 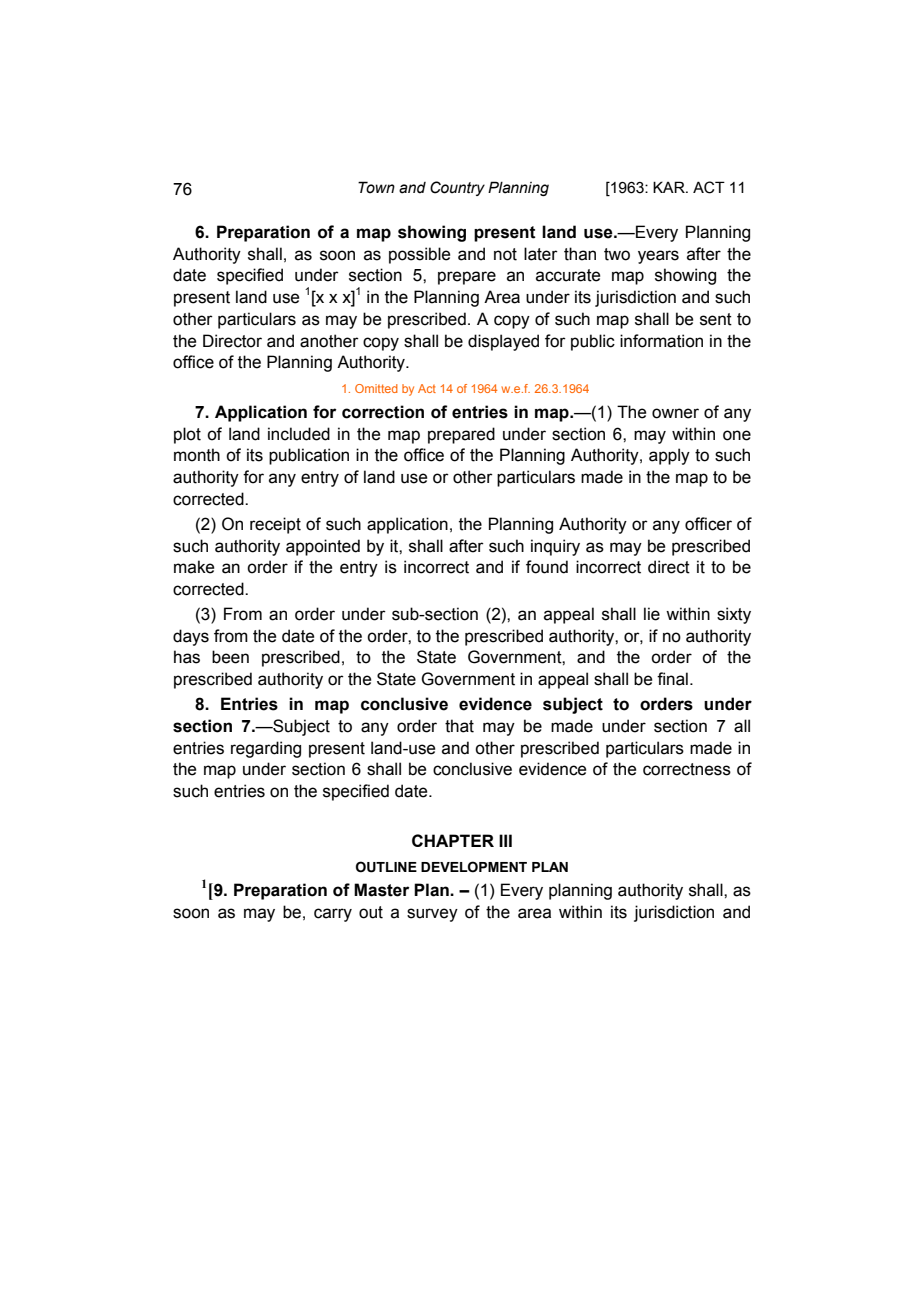 What do you see at coordinates (670, 187) in the document?
I see `KAR` at bounding box center [670, 187].
